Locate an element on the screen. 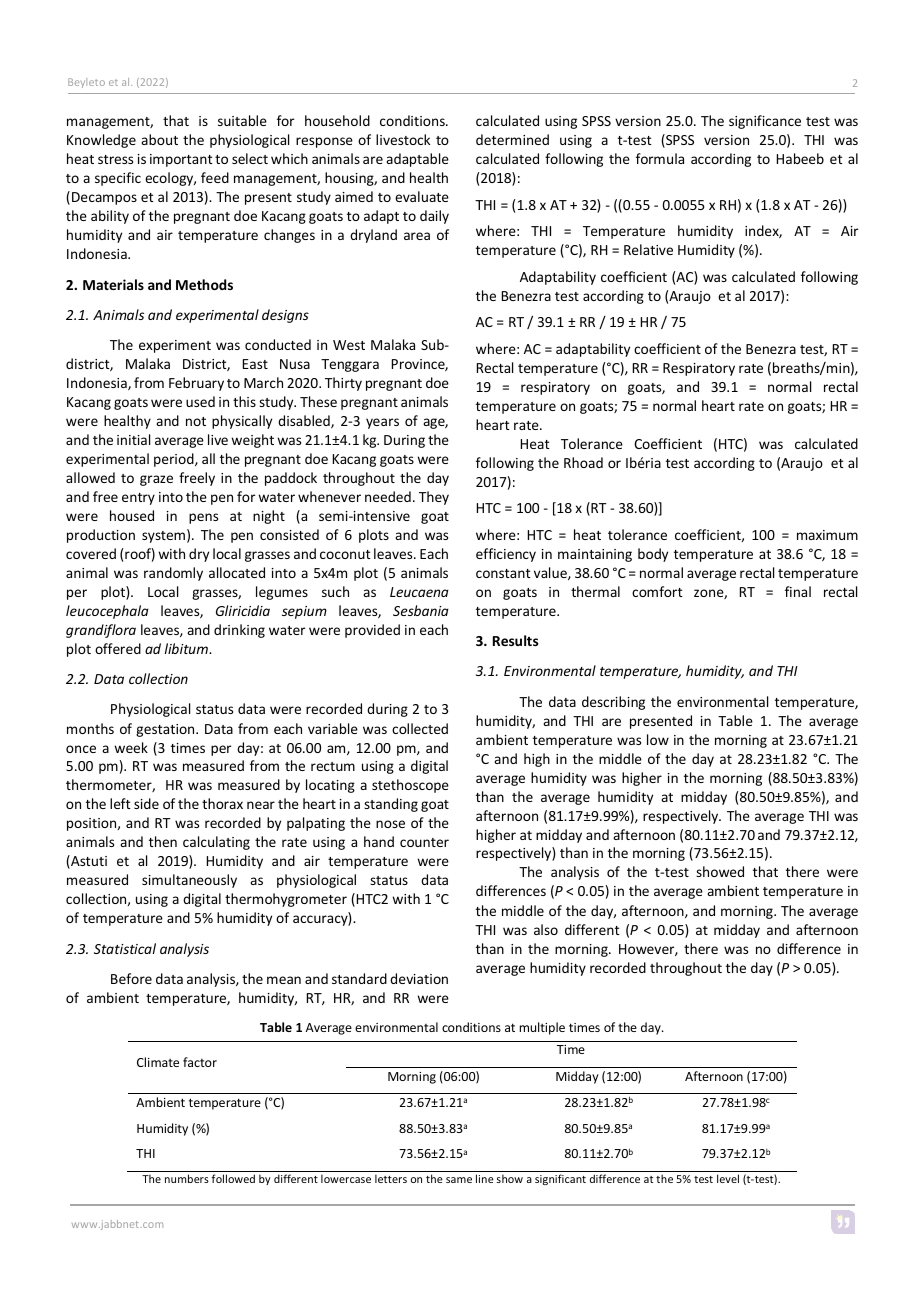 The width and height of the screenshot is (924, 1308). Relative is located at coordinates (648, 249).
